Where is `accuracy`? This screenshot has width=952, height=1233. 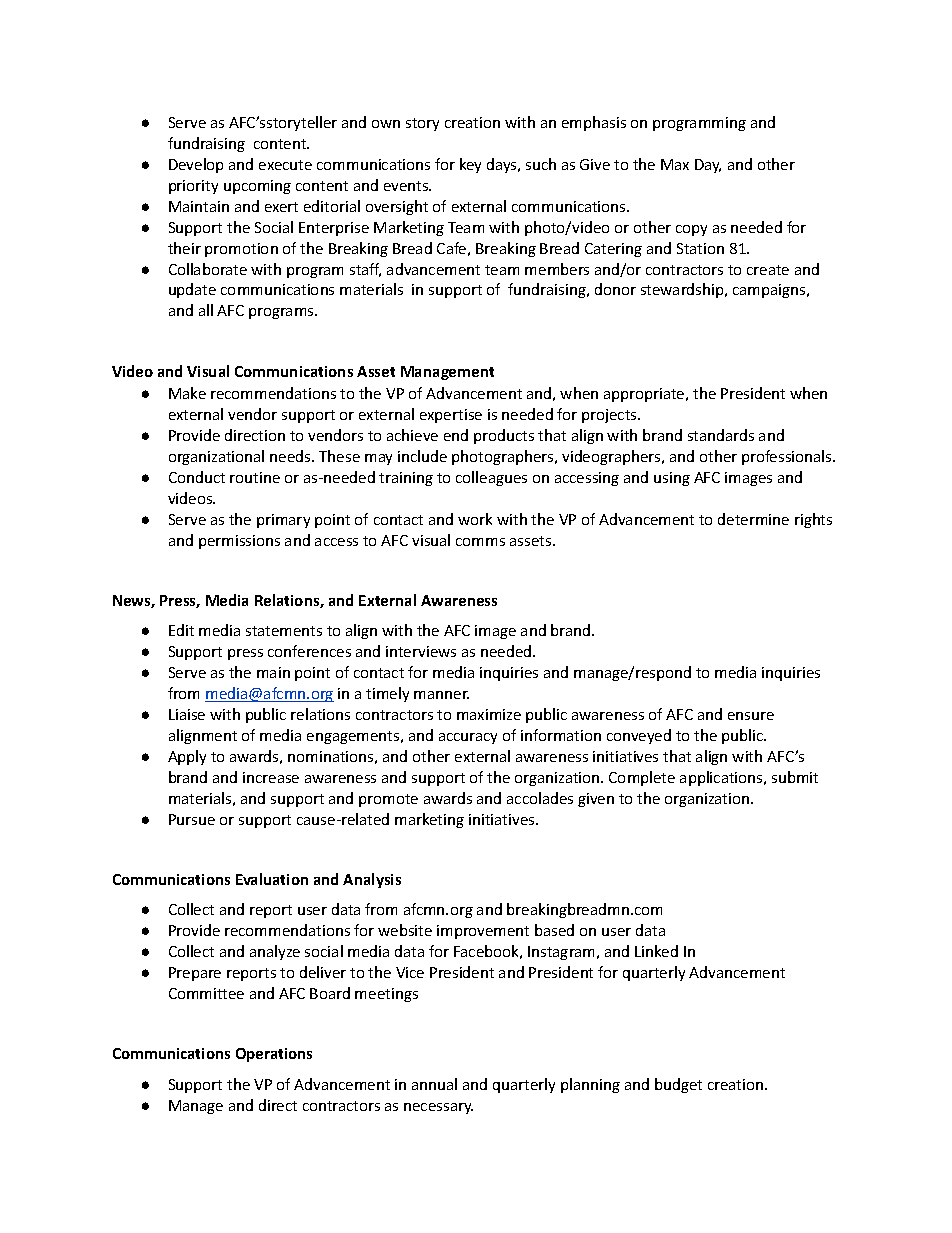 accuracy is located at coordinates (468, 738).
